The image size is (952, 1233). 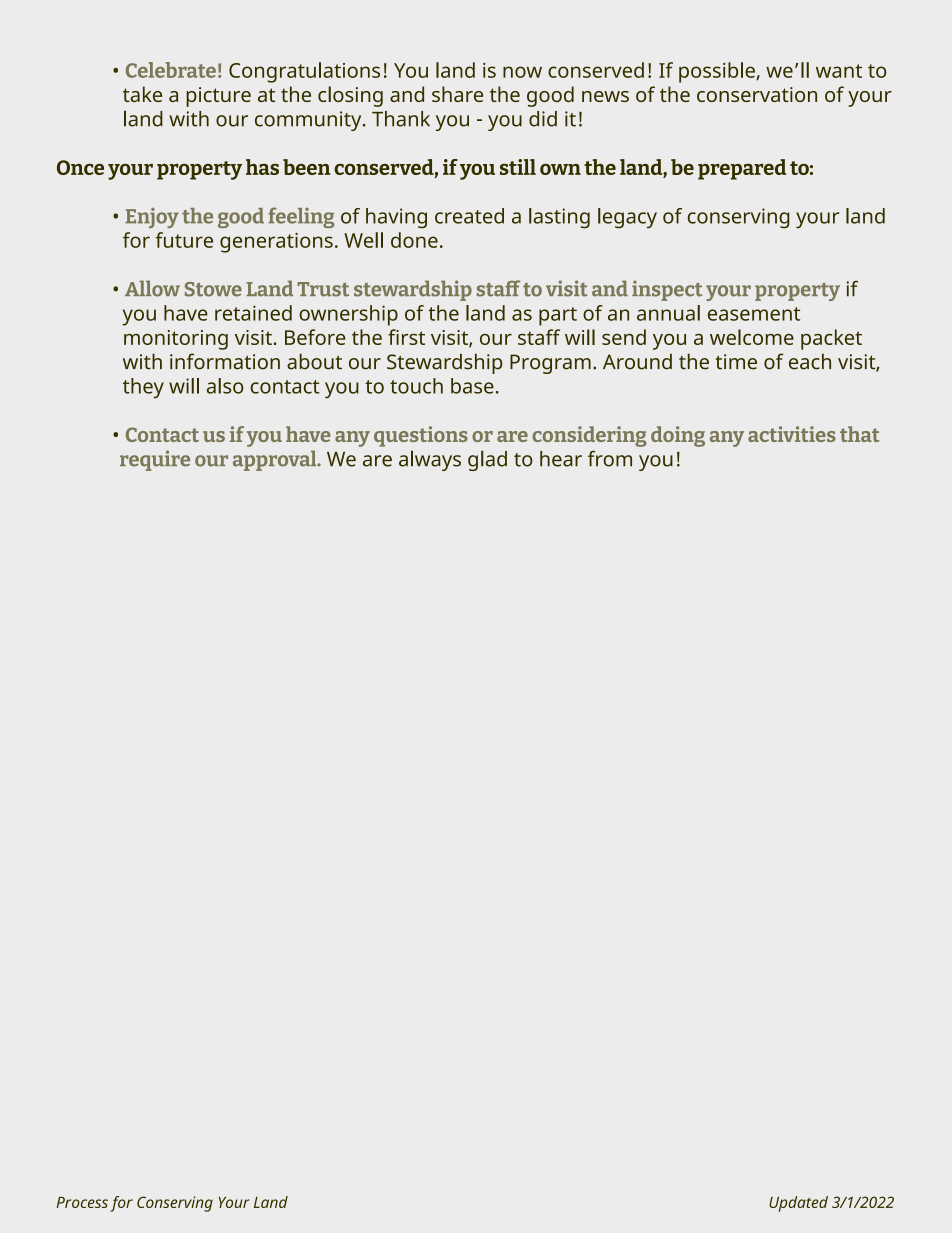 I want to click on share, so click(x=457, y=94).
